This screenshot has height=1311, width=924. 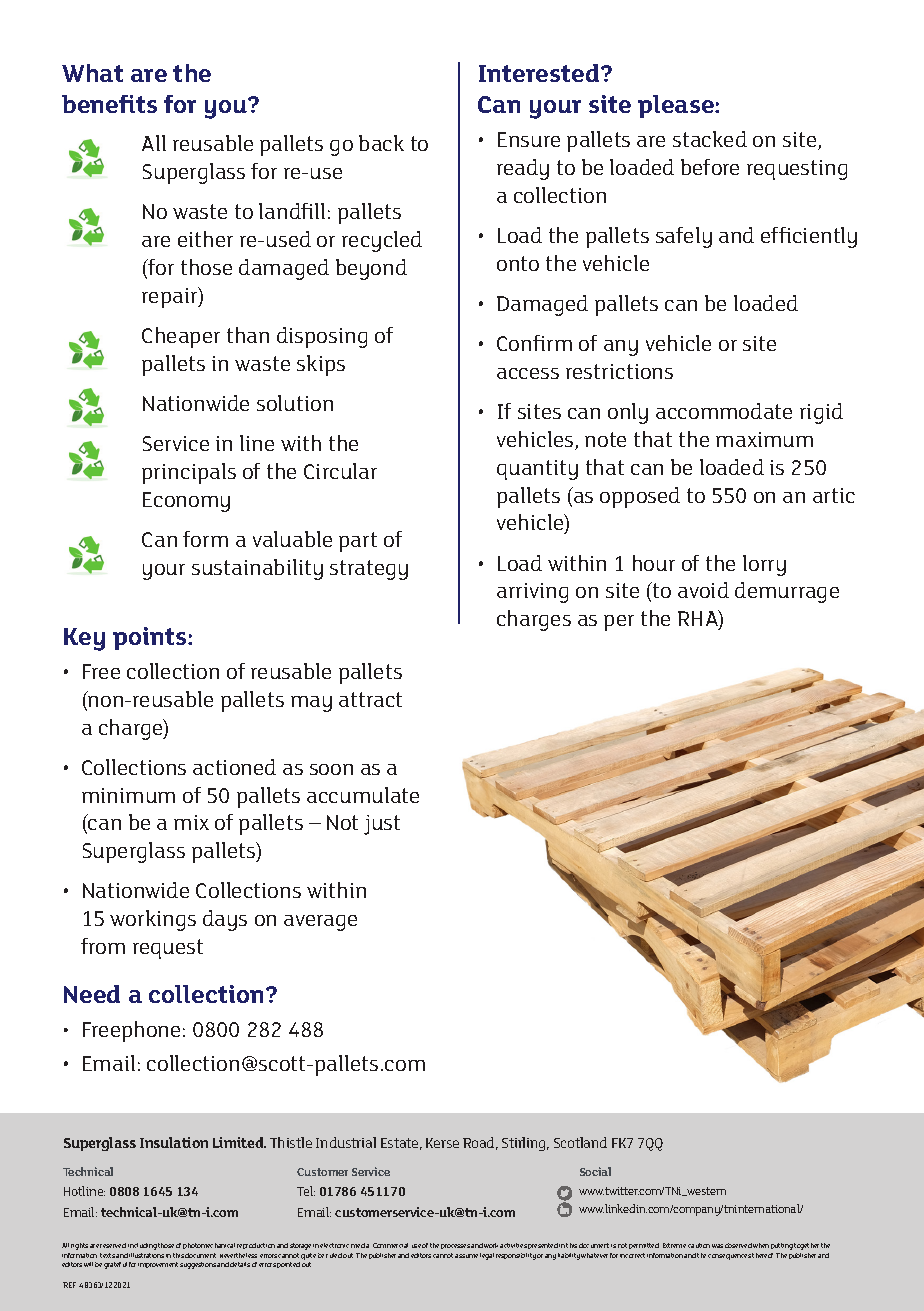 What do you see at coordinates (109, 104) in the screenshot?
I see `benefits` at bounding box center [109, 104].
